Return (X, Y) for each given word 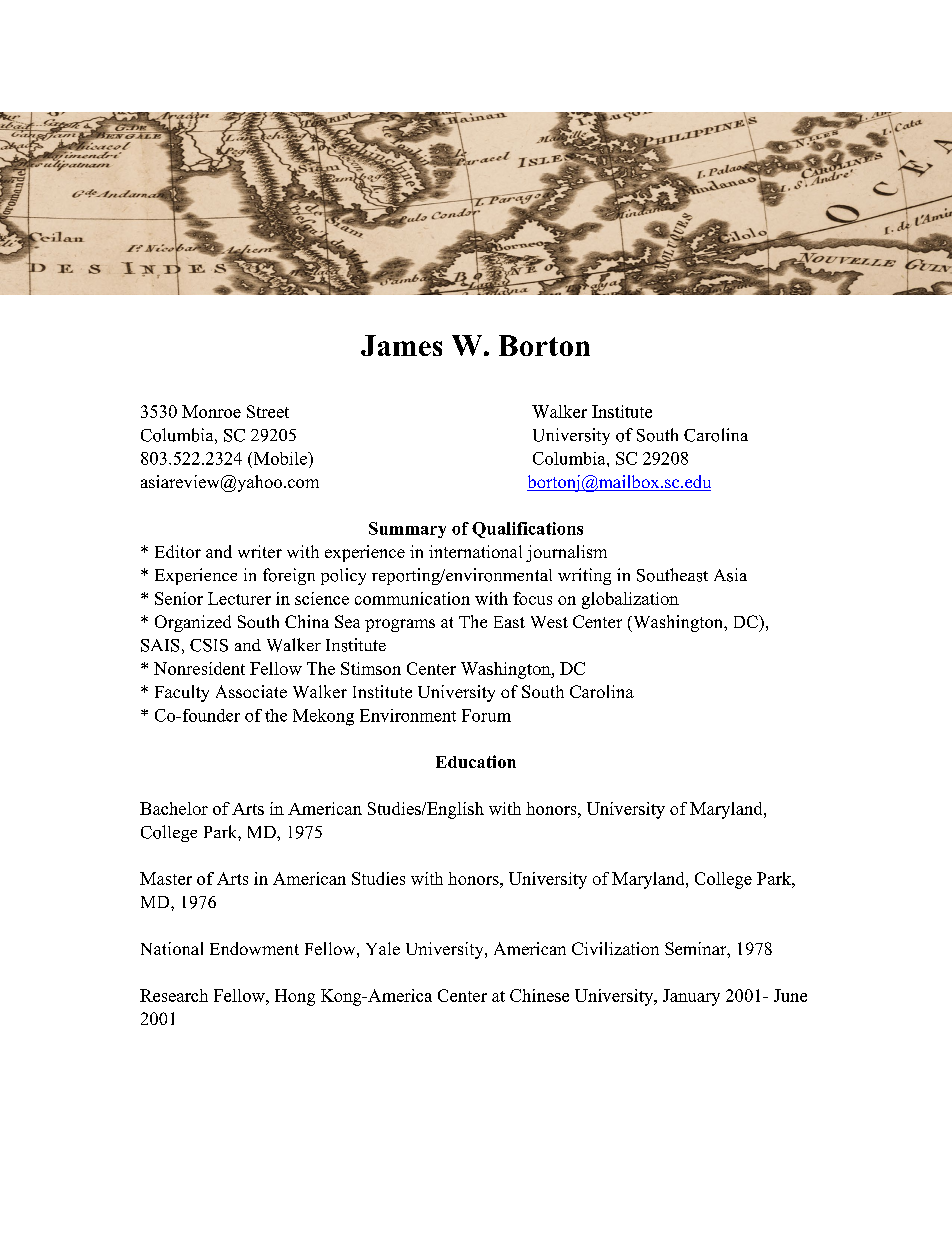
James (401, 345)
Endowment (254, 948)
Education (476, 761)
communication (412, 598)
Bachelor (174, 808)
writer (260, 551)
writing (584, 576)
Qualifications (527, 530)
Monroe (211, 411)
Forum (486, 715)
